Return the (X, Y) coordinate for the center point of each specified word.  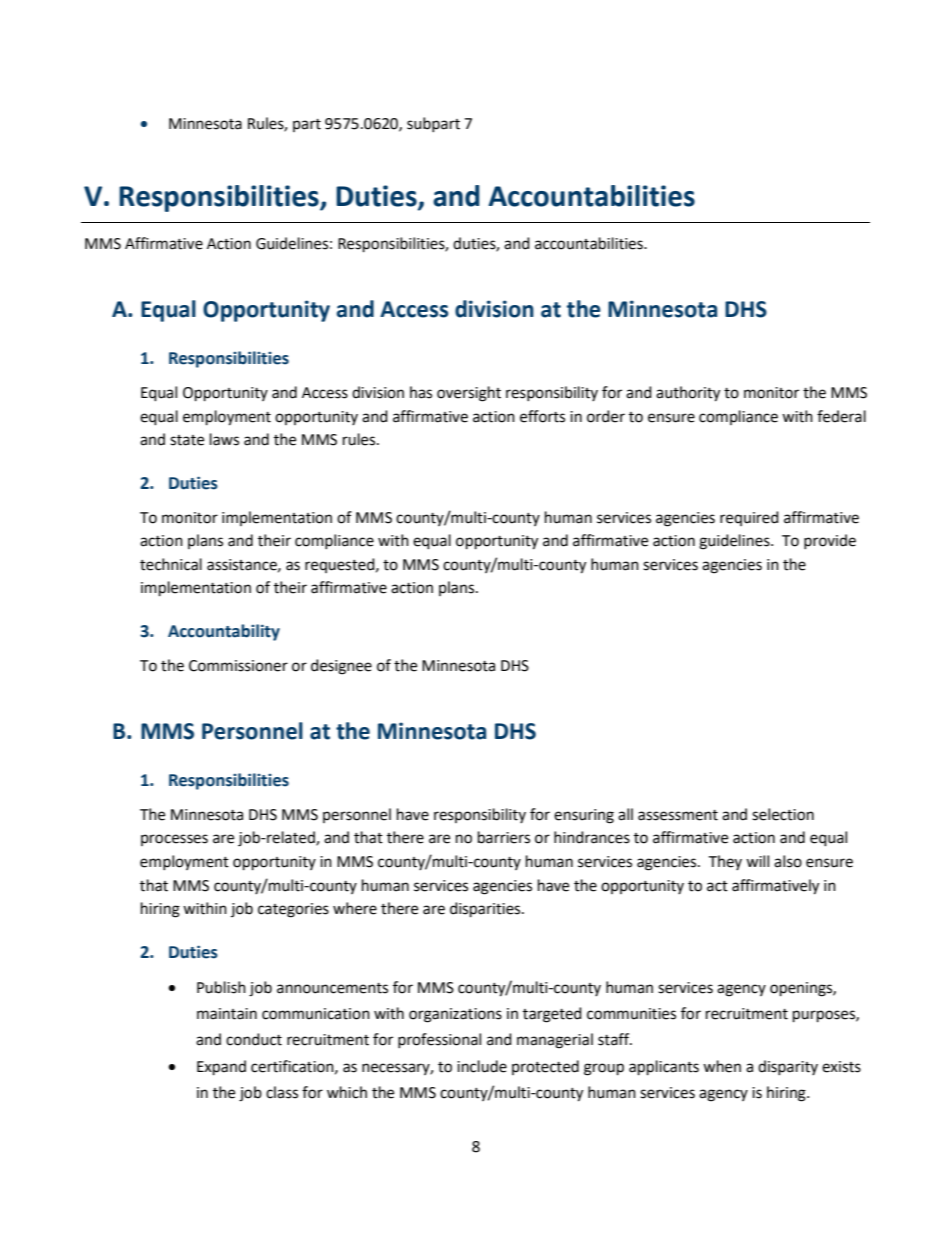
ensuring (584, 816)
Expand (221, 1068)
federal (841, 416)
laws (224, 439)
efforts (542, 416)
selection (783, 814)
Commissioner (238, 666)
